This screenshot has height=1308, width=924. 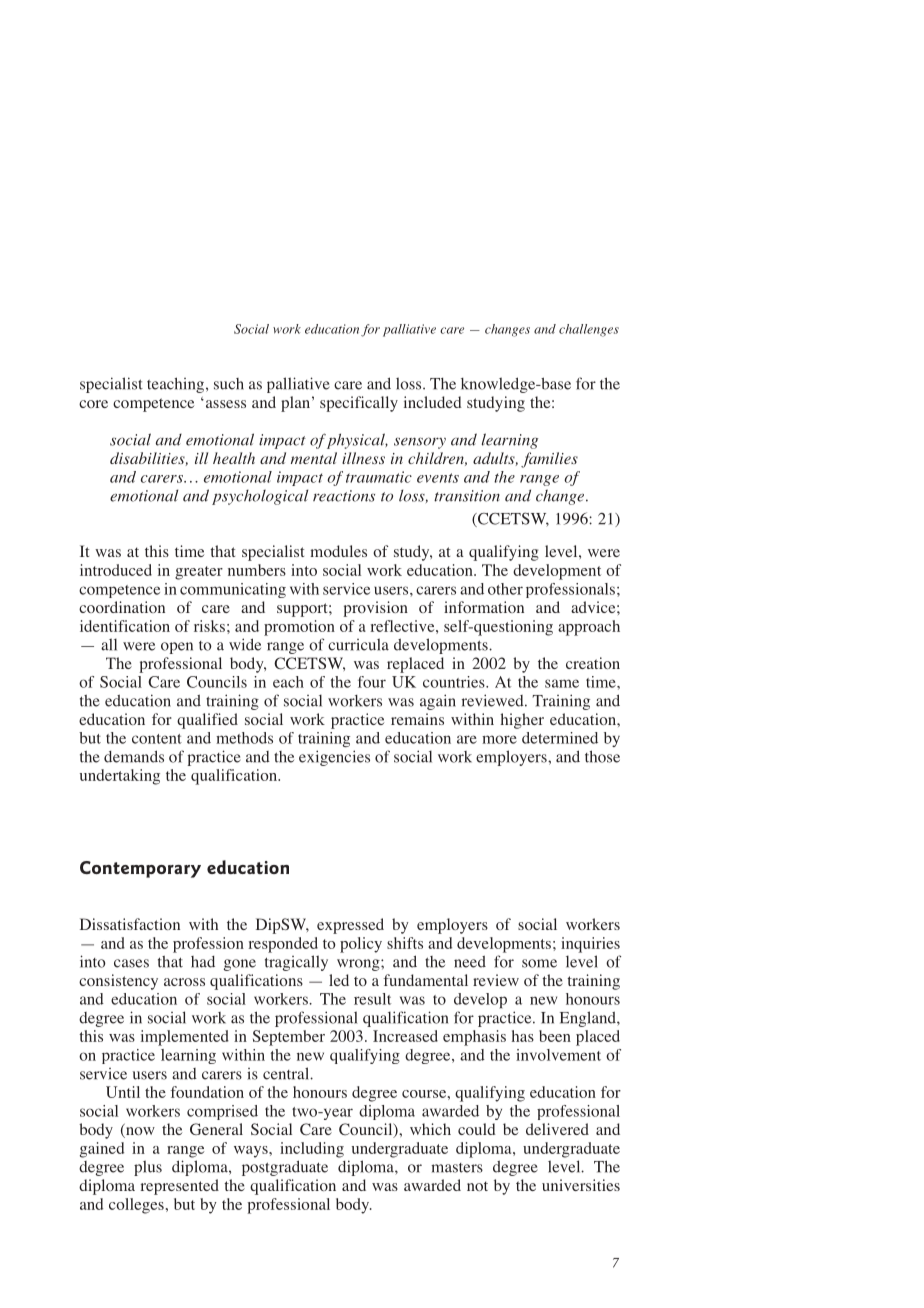 What do you see at coordinates (334, 758) in the screenshot?
I see `exigencies` at bounding box center [334, 758].
